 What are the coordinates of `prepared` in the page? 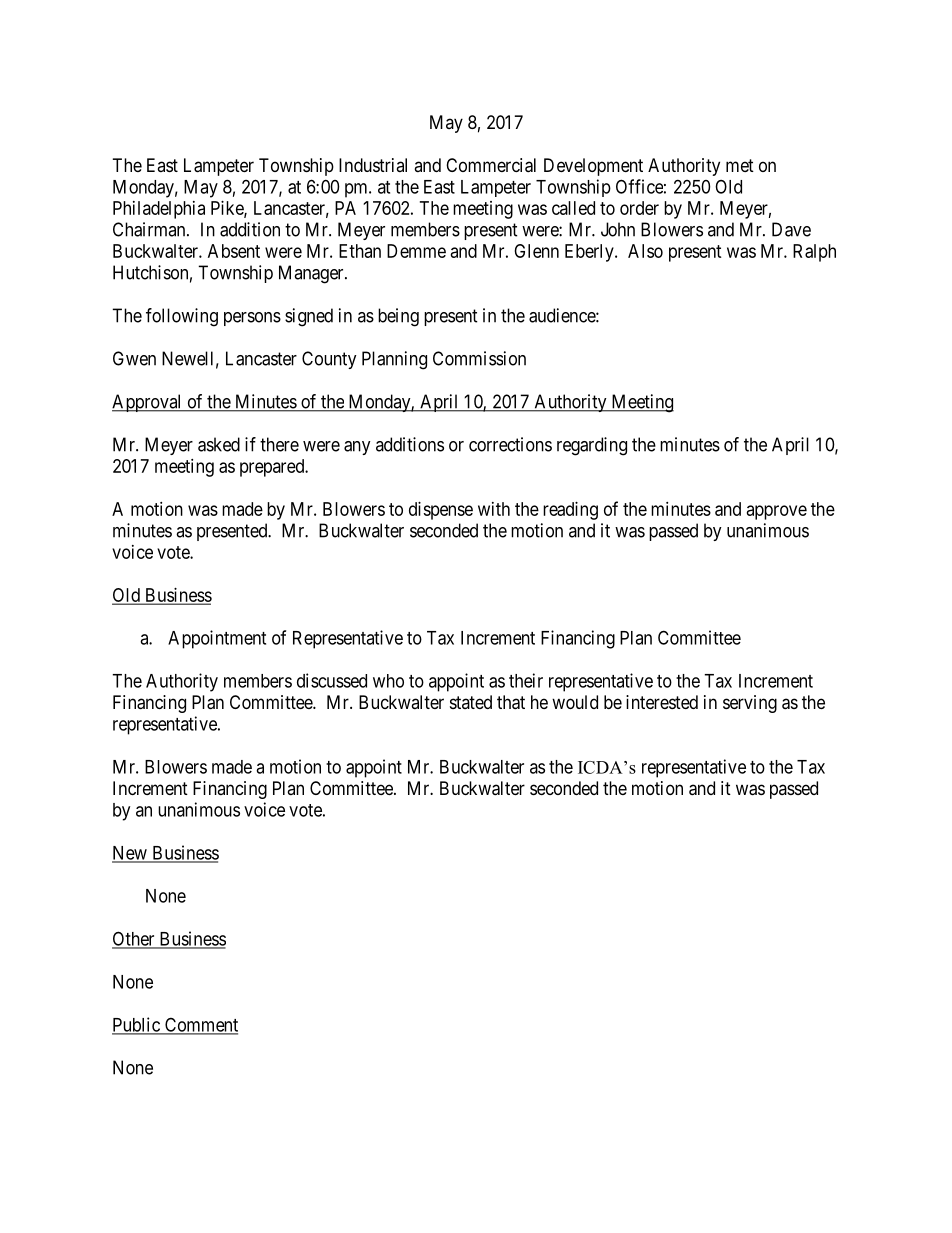 It's located at (273, 468).
